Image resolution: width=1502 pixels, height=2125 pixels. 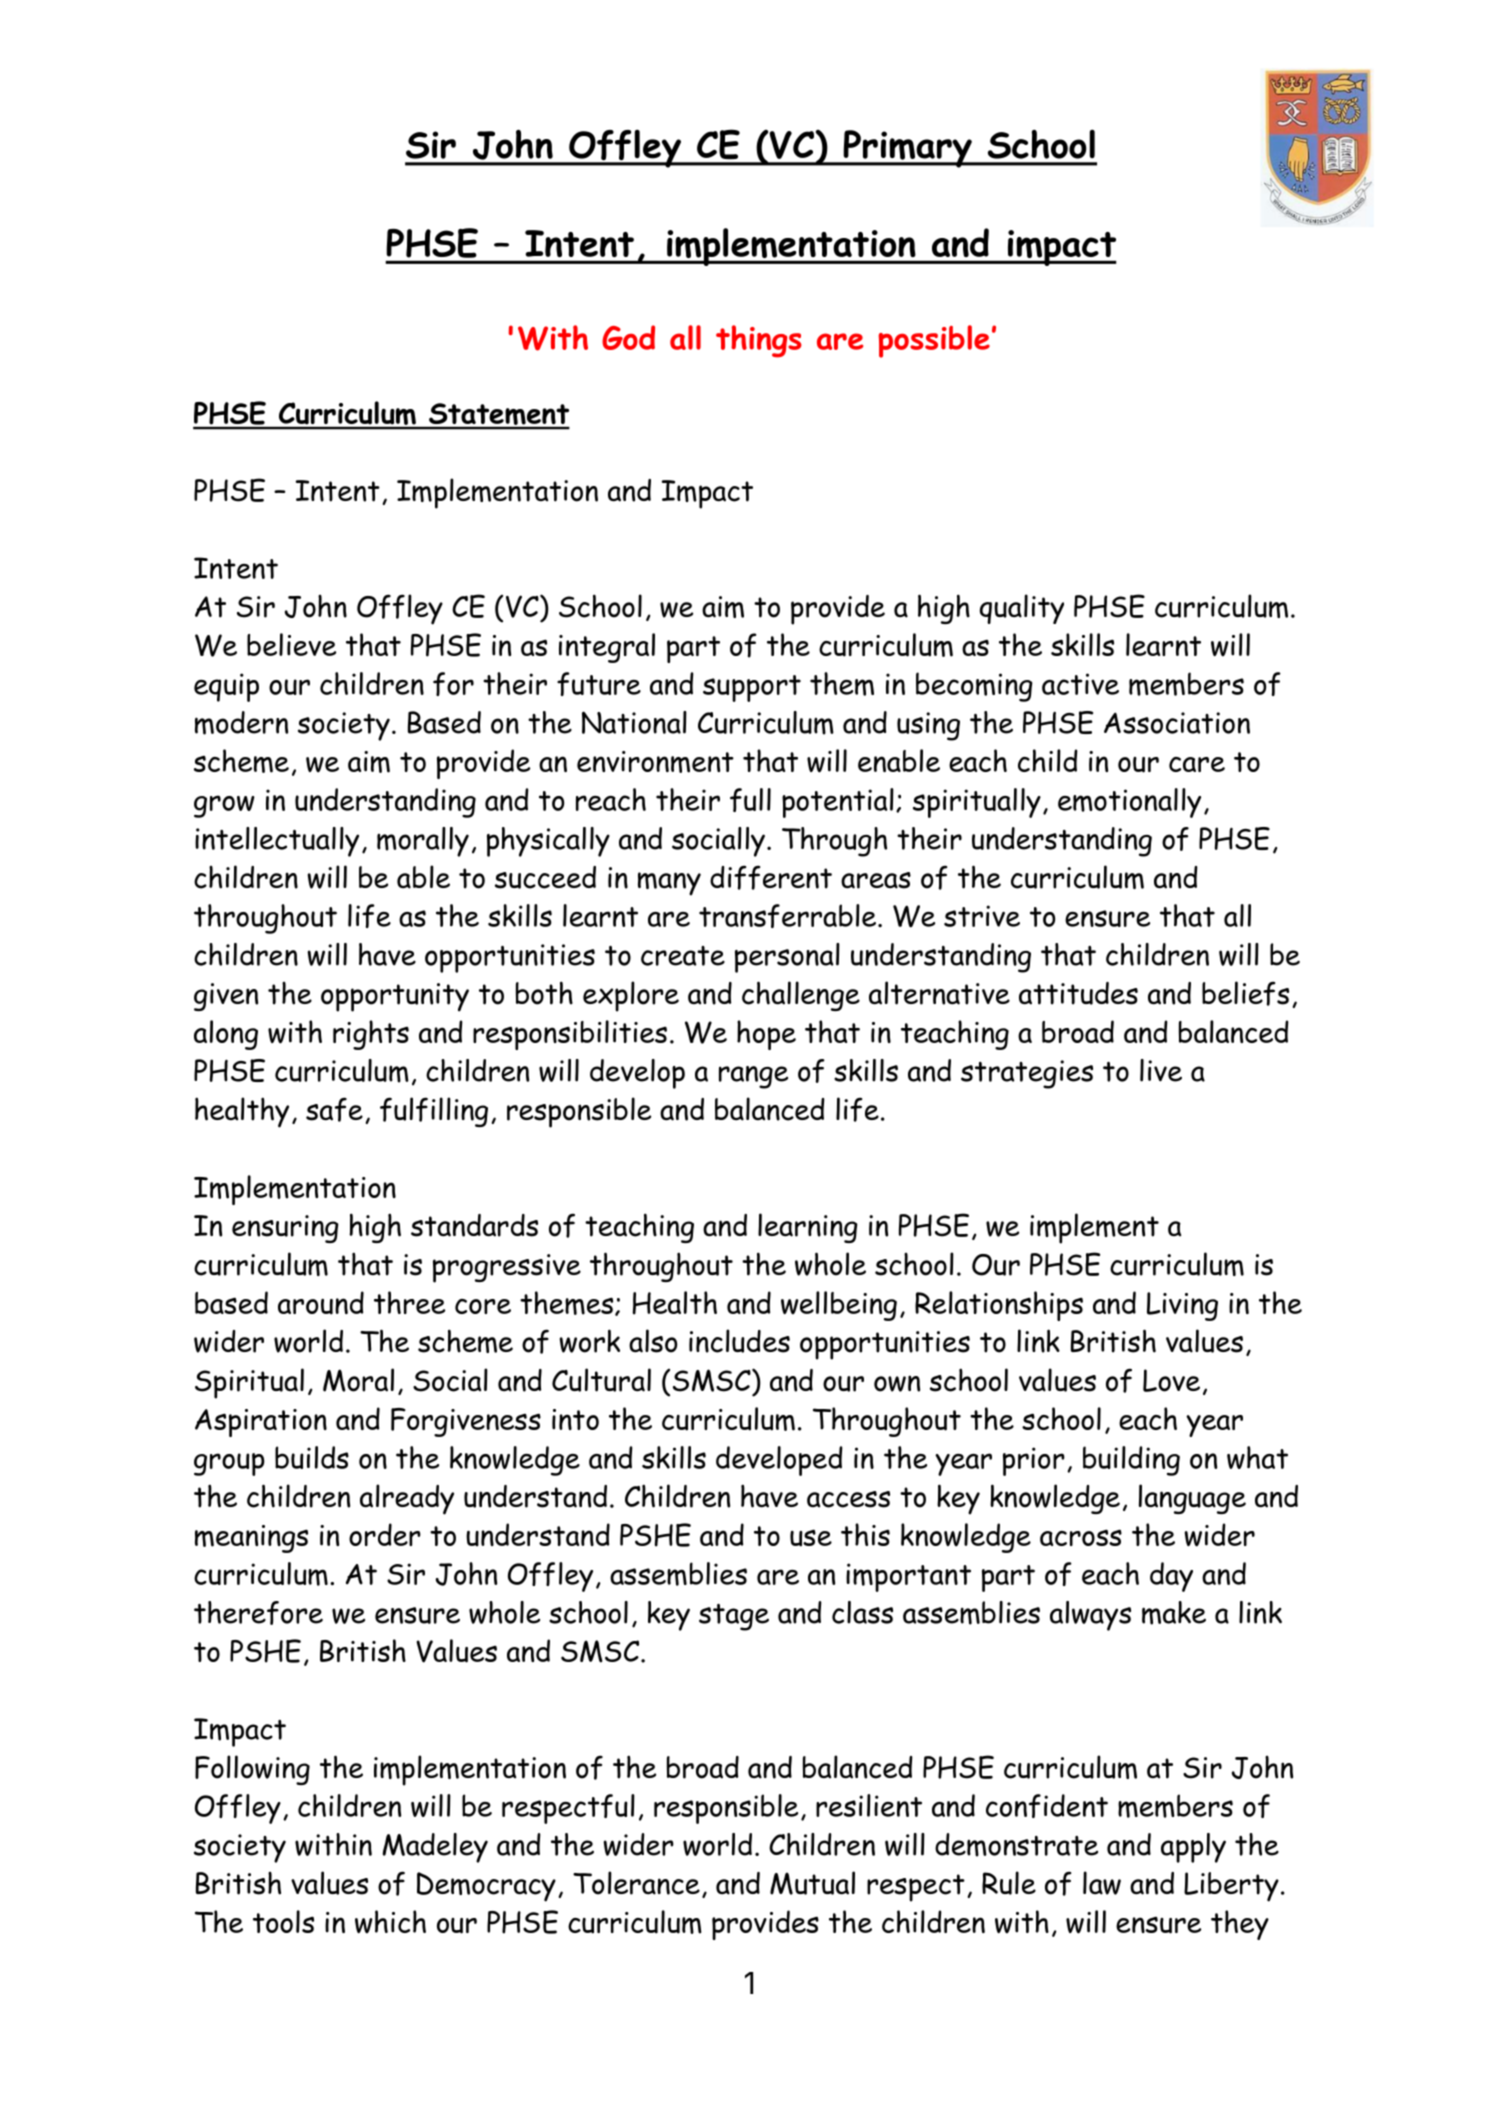 What do you see at coordinates (291, 644) in the image?
I see `believe` at bounding box center [291, 644].
